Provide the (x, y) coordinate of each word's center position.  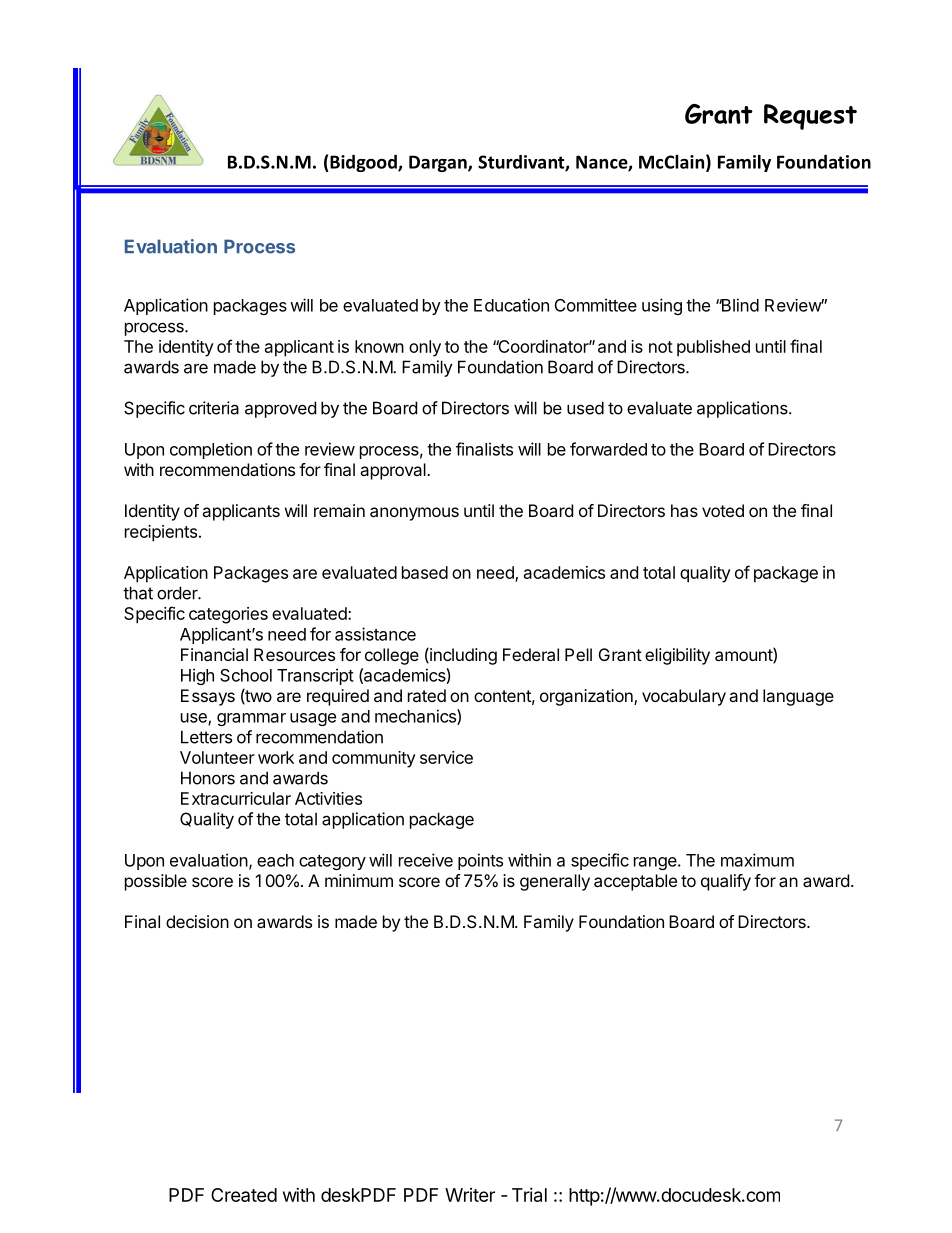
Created (244, 1195)
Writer (470, 1195)
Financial (214, 654)
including (462, 656)
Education (511, 305)
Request (810, 117)
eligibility (677, 656)
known (379, 346)
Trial (529, 1195)
